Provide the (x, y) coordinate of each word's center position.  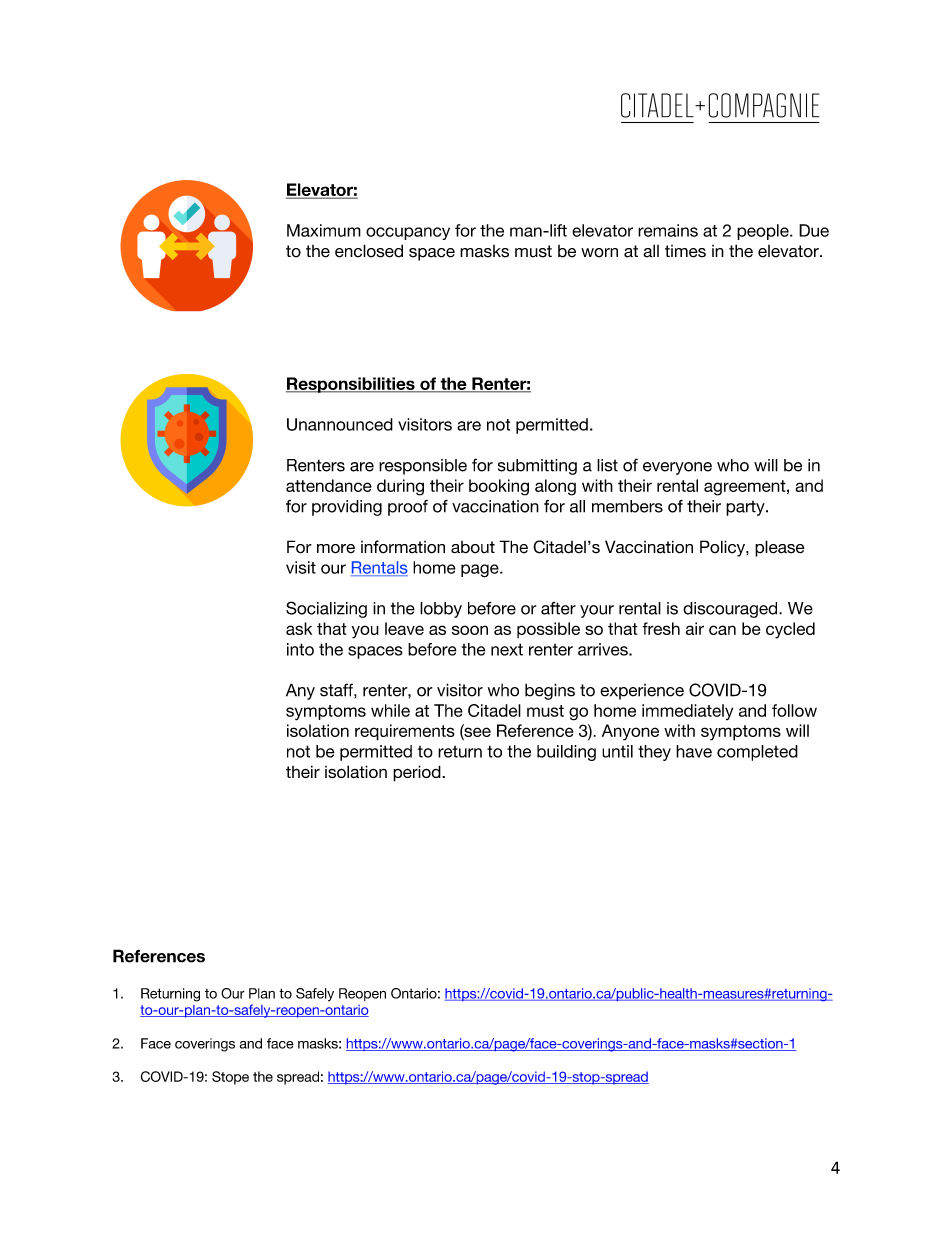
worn (599, 253)
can (722, 630)
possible (548, 630)
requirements (405, 732)
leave (404, 628)
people (764, 232)
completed (757, 753)
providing (347, 508)
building (566, 753)
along (555, 487)
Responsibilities (351, 385)
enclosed (369, 251)
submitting (537, 467)
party (746, 508)
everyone (677, 468)
